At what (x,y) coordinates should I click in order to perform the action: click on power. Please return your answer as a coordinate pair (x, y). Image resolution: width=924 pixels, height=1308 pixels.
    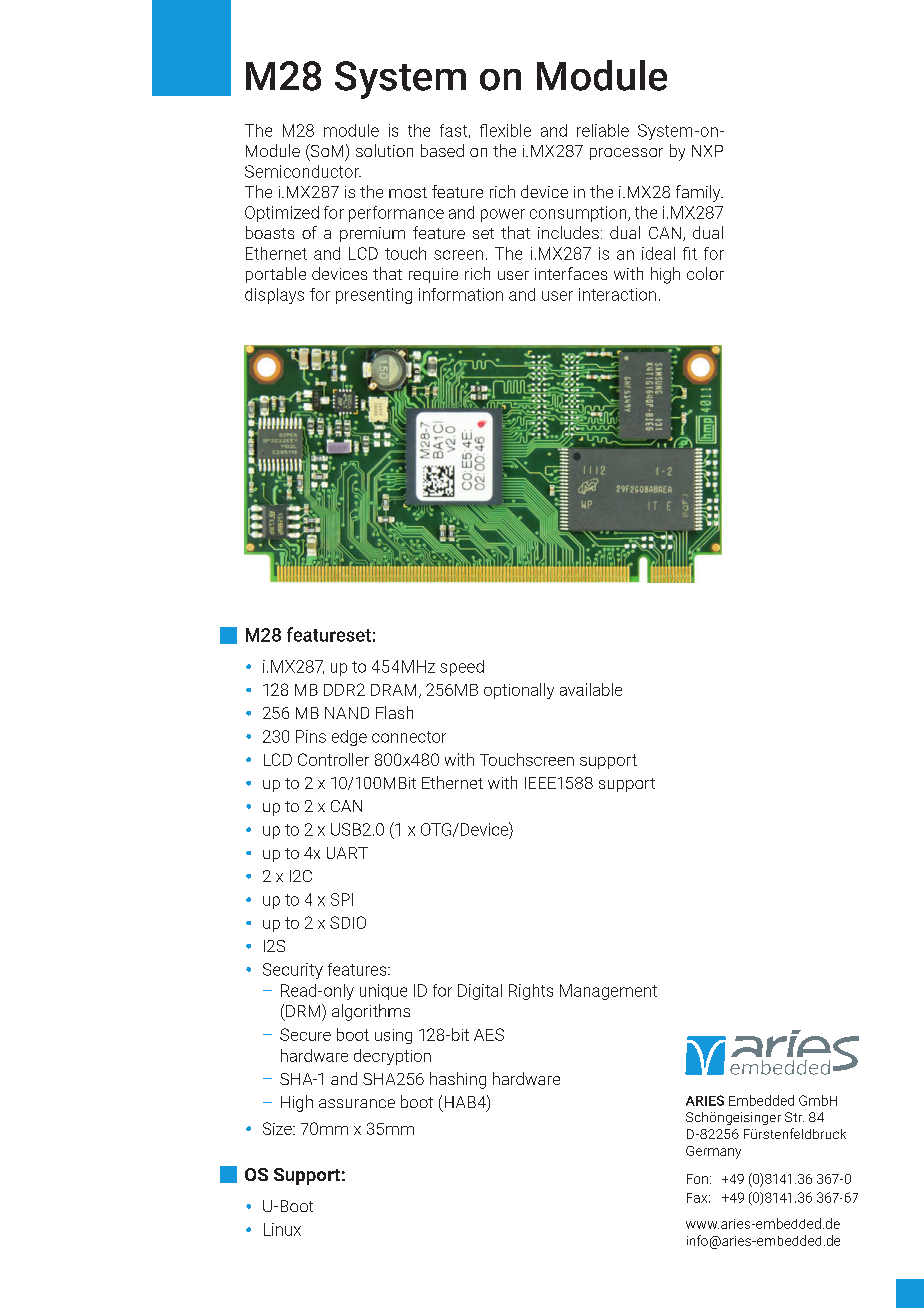
    Looking at the image, I should click on (503, 215).
